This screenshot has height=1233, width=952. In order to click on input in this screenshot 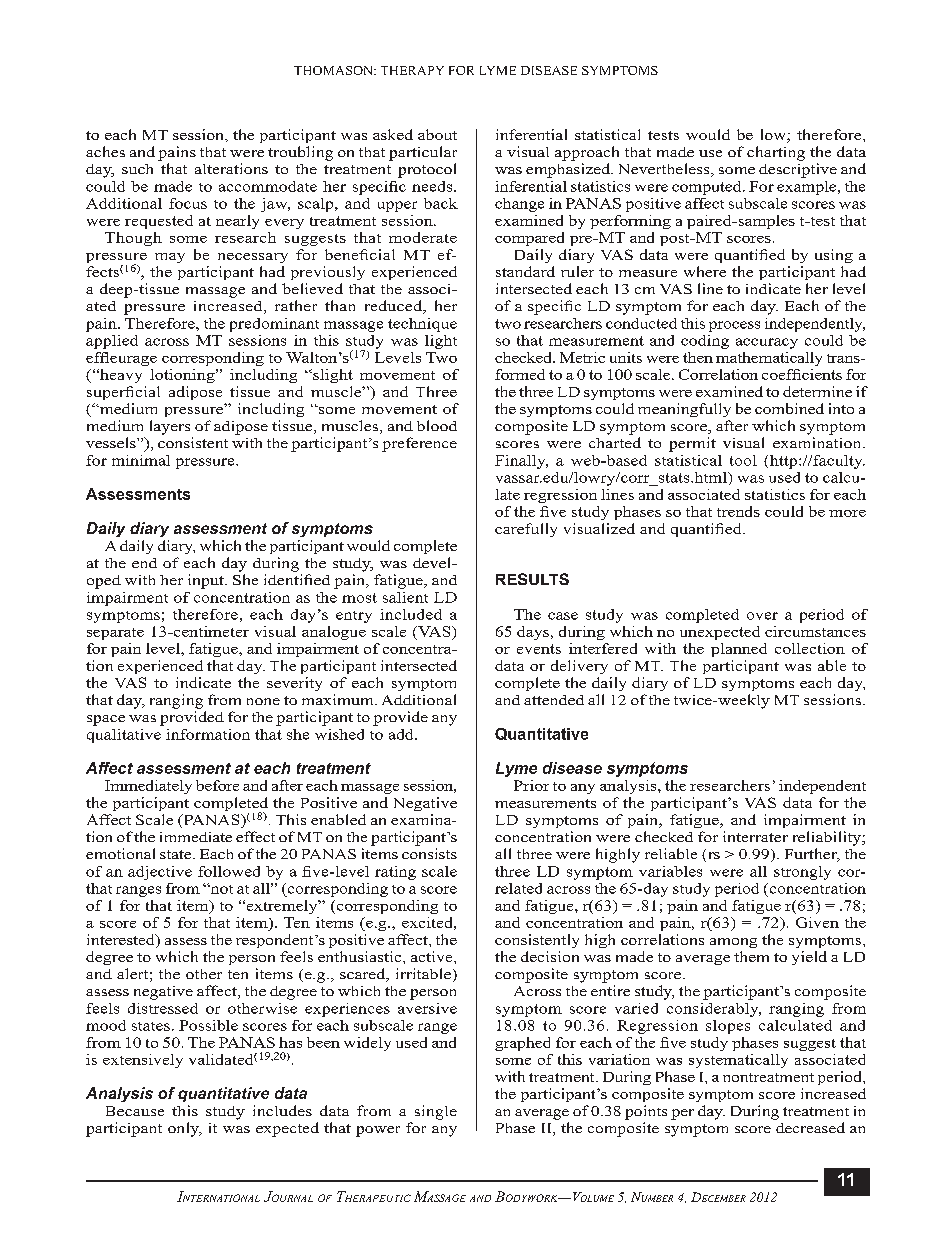, I will do `click(207, 581)`.
